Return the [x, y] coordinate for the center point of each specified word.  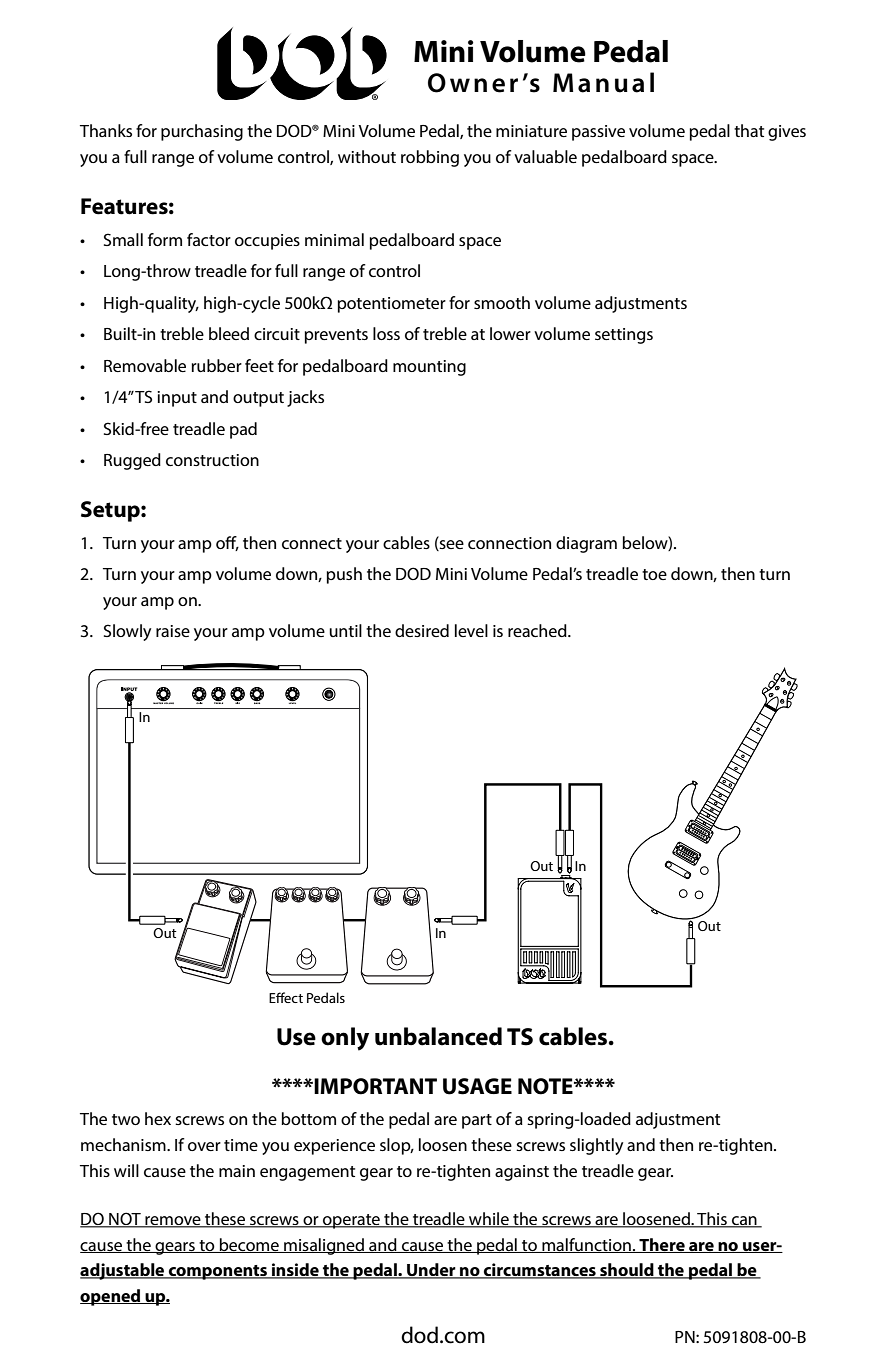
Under [431, 1271]
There [662, 1245]
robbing [430, 158]
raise [173, 631]
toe [654, 574]
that [749, 130]
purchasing [202, 132]
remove [173, 1222]
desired [422, 630]
